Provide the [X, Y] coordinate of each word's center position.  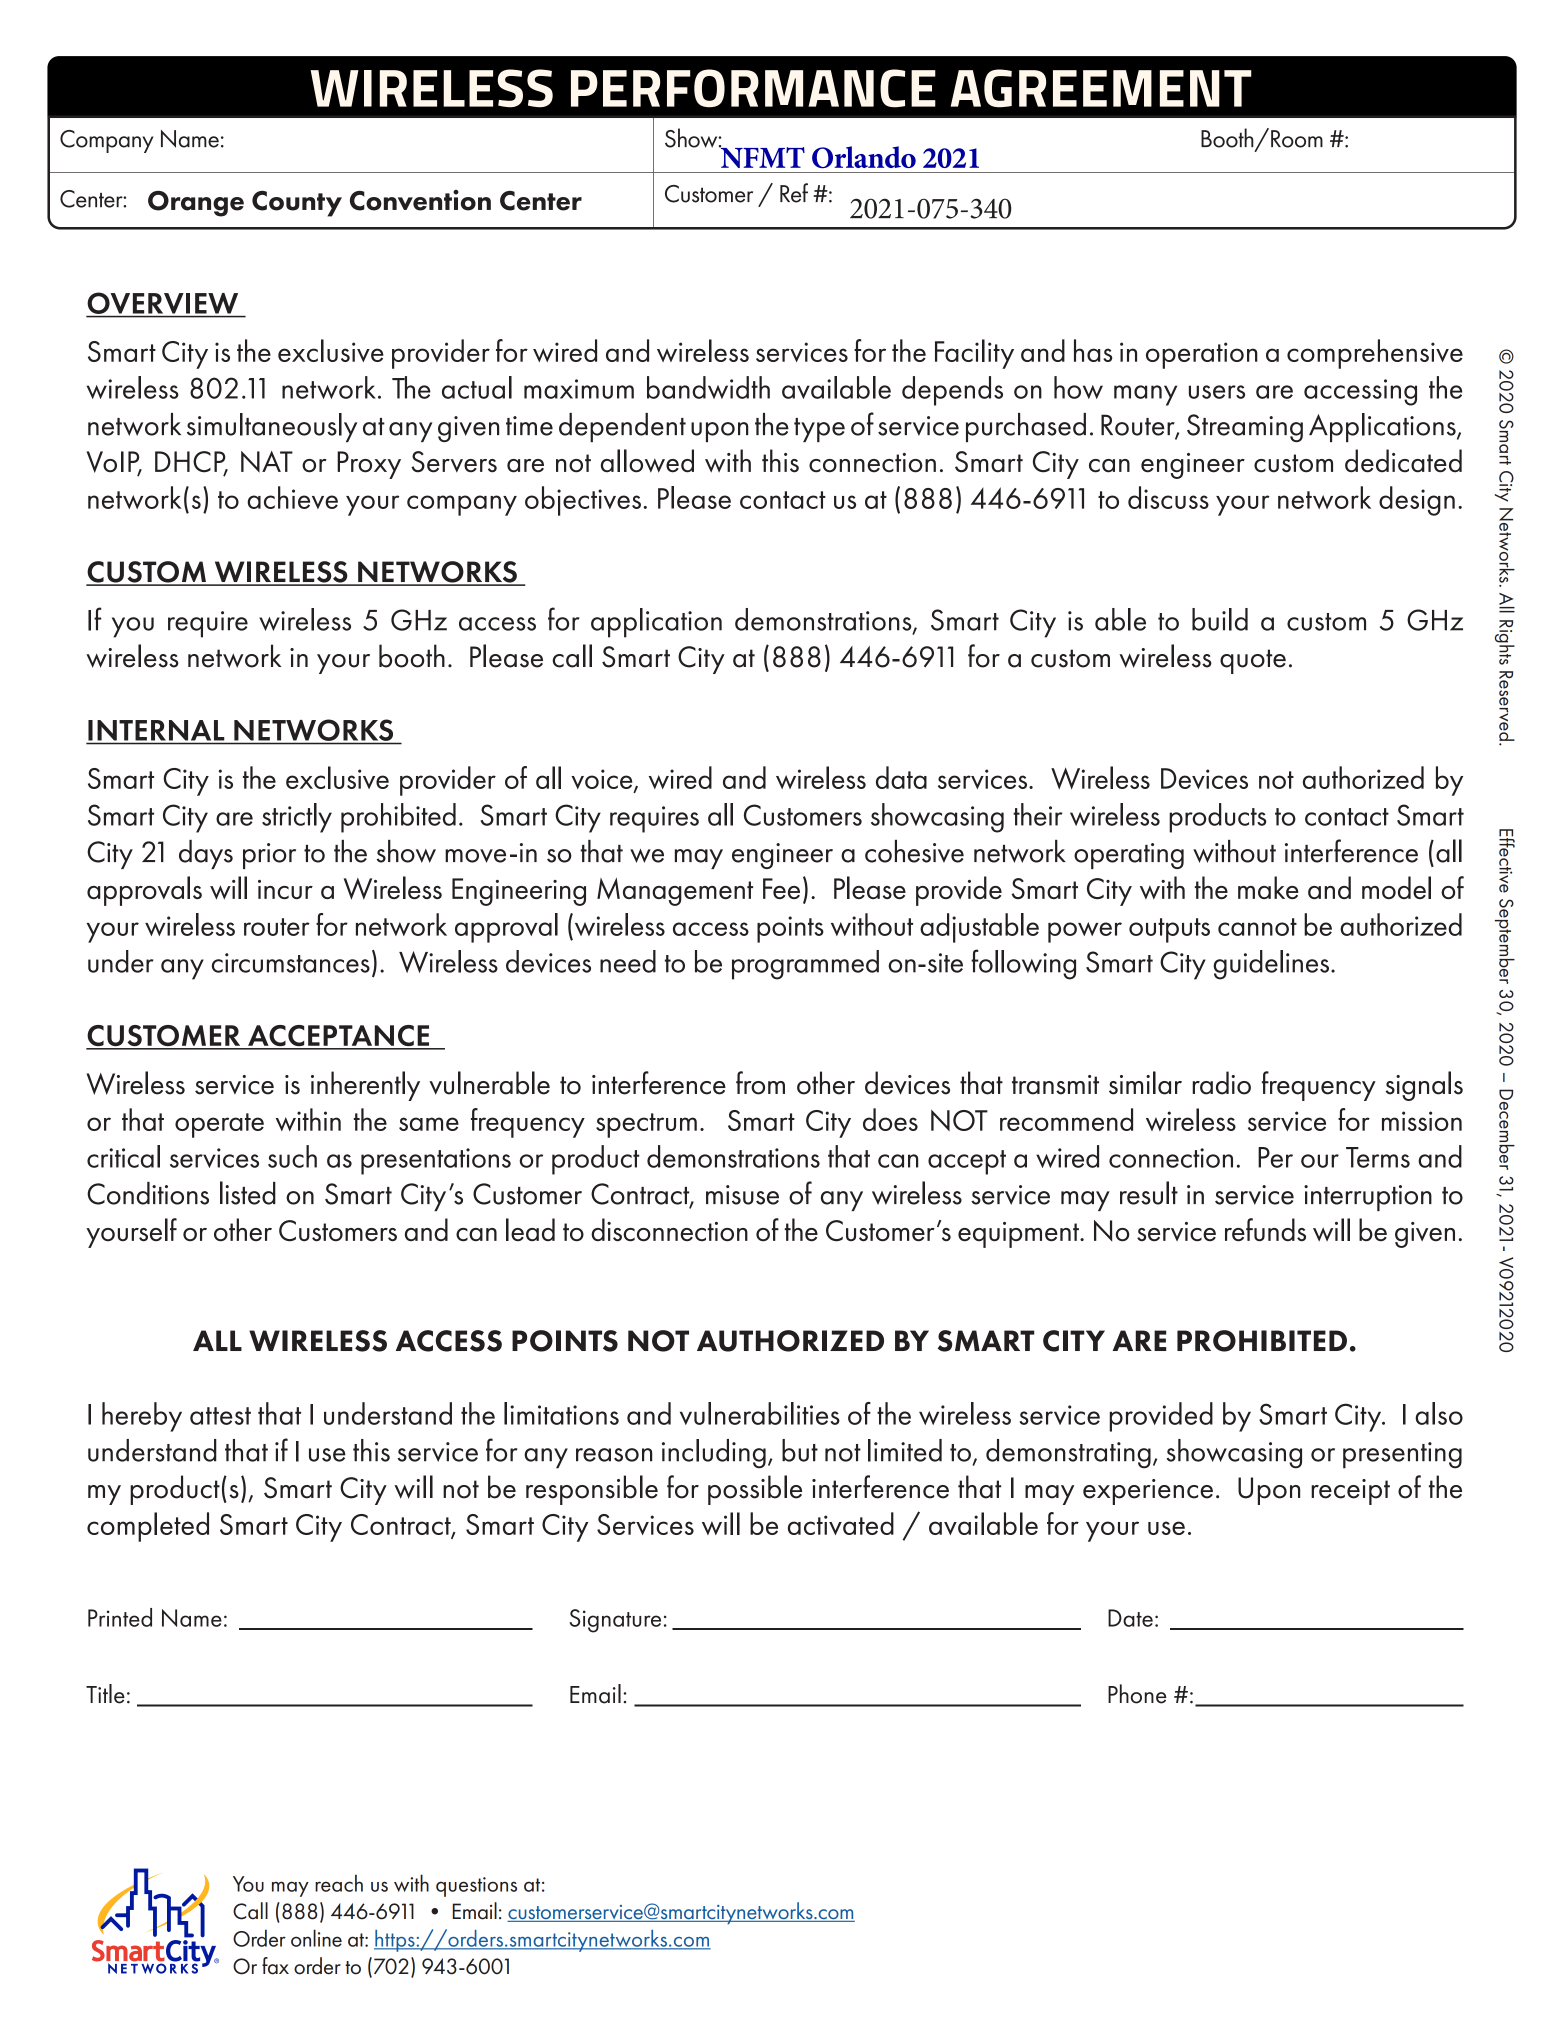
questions [476, 1887]
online [316, 1938]
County [297, 204]
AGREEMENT [1101, 88]
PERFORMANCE [753, 88]
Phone [1137, 1694]
